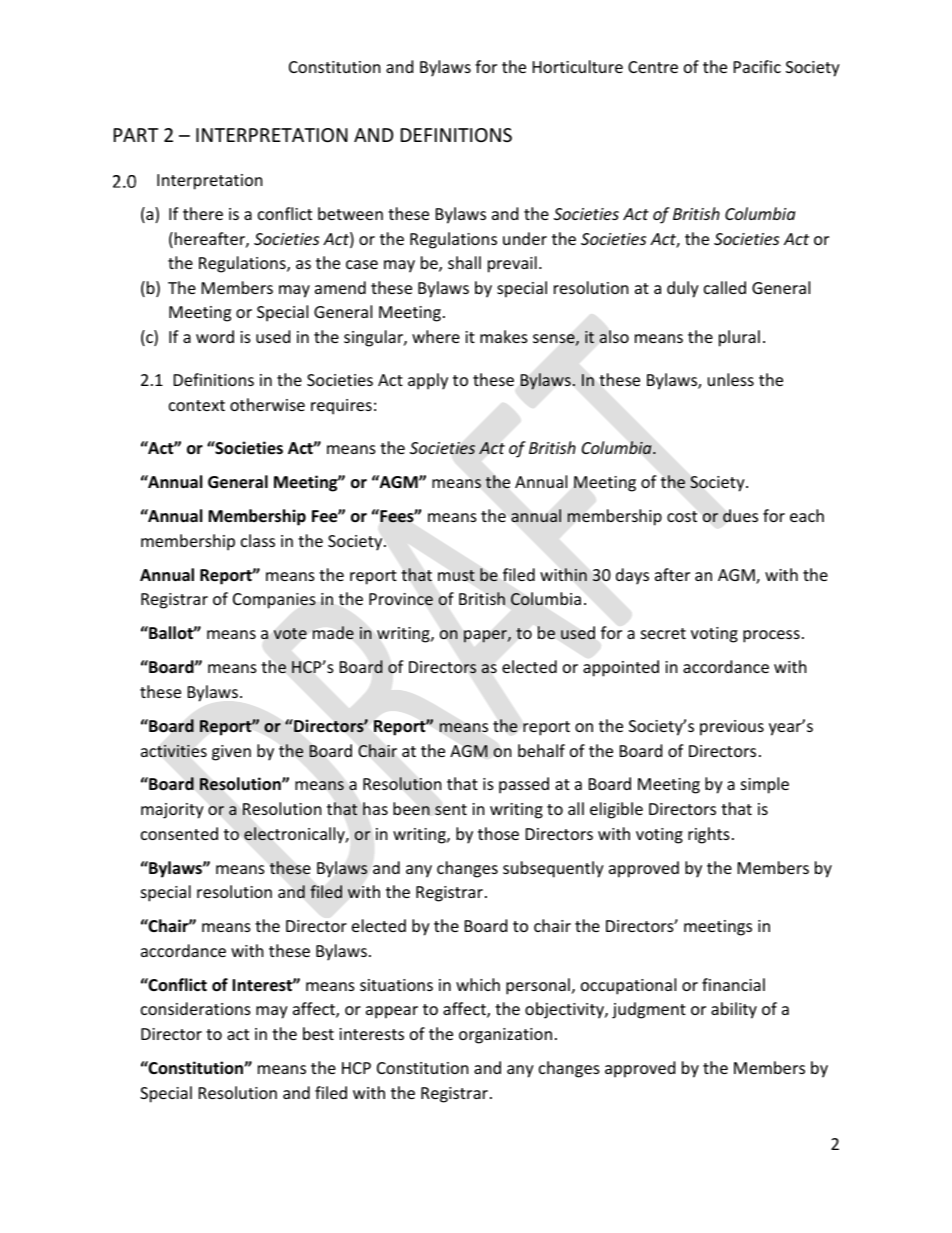  Describe the element at coordinates (734, 1010) in the page. I see `ability` at that location.
